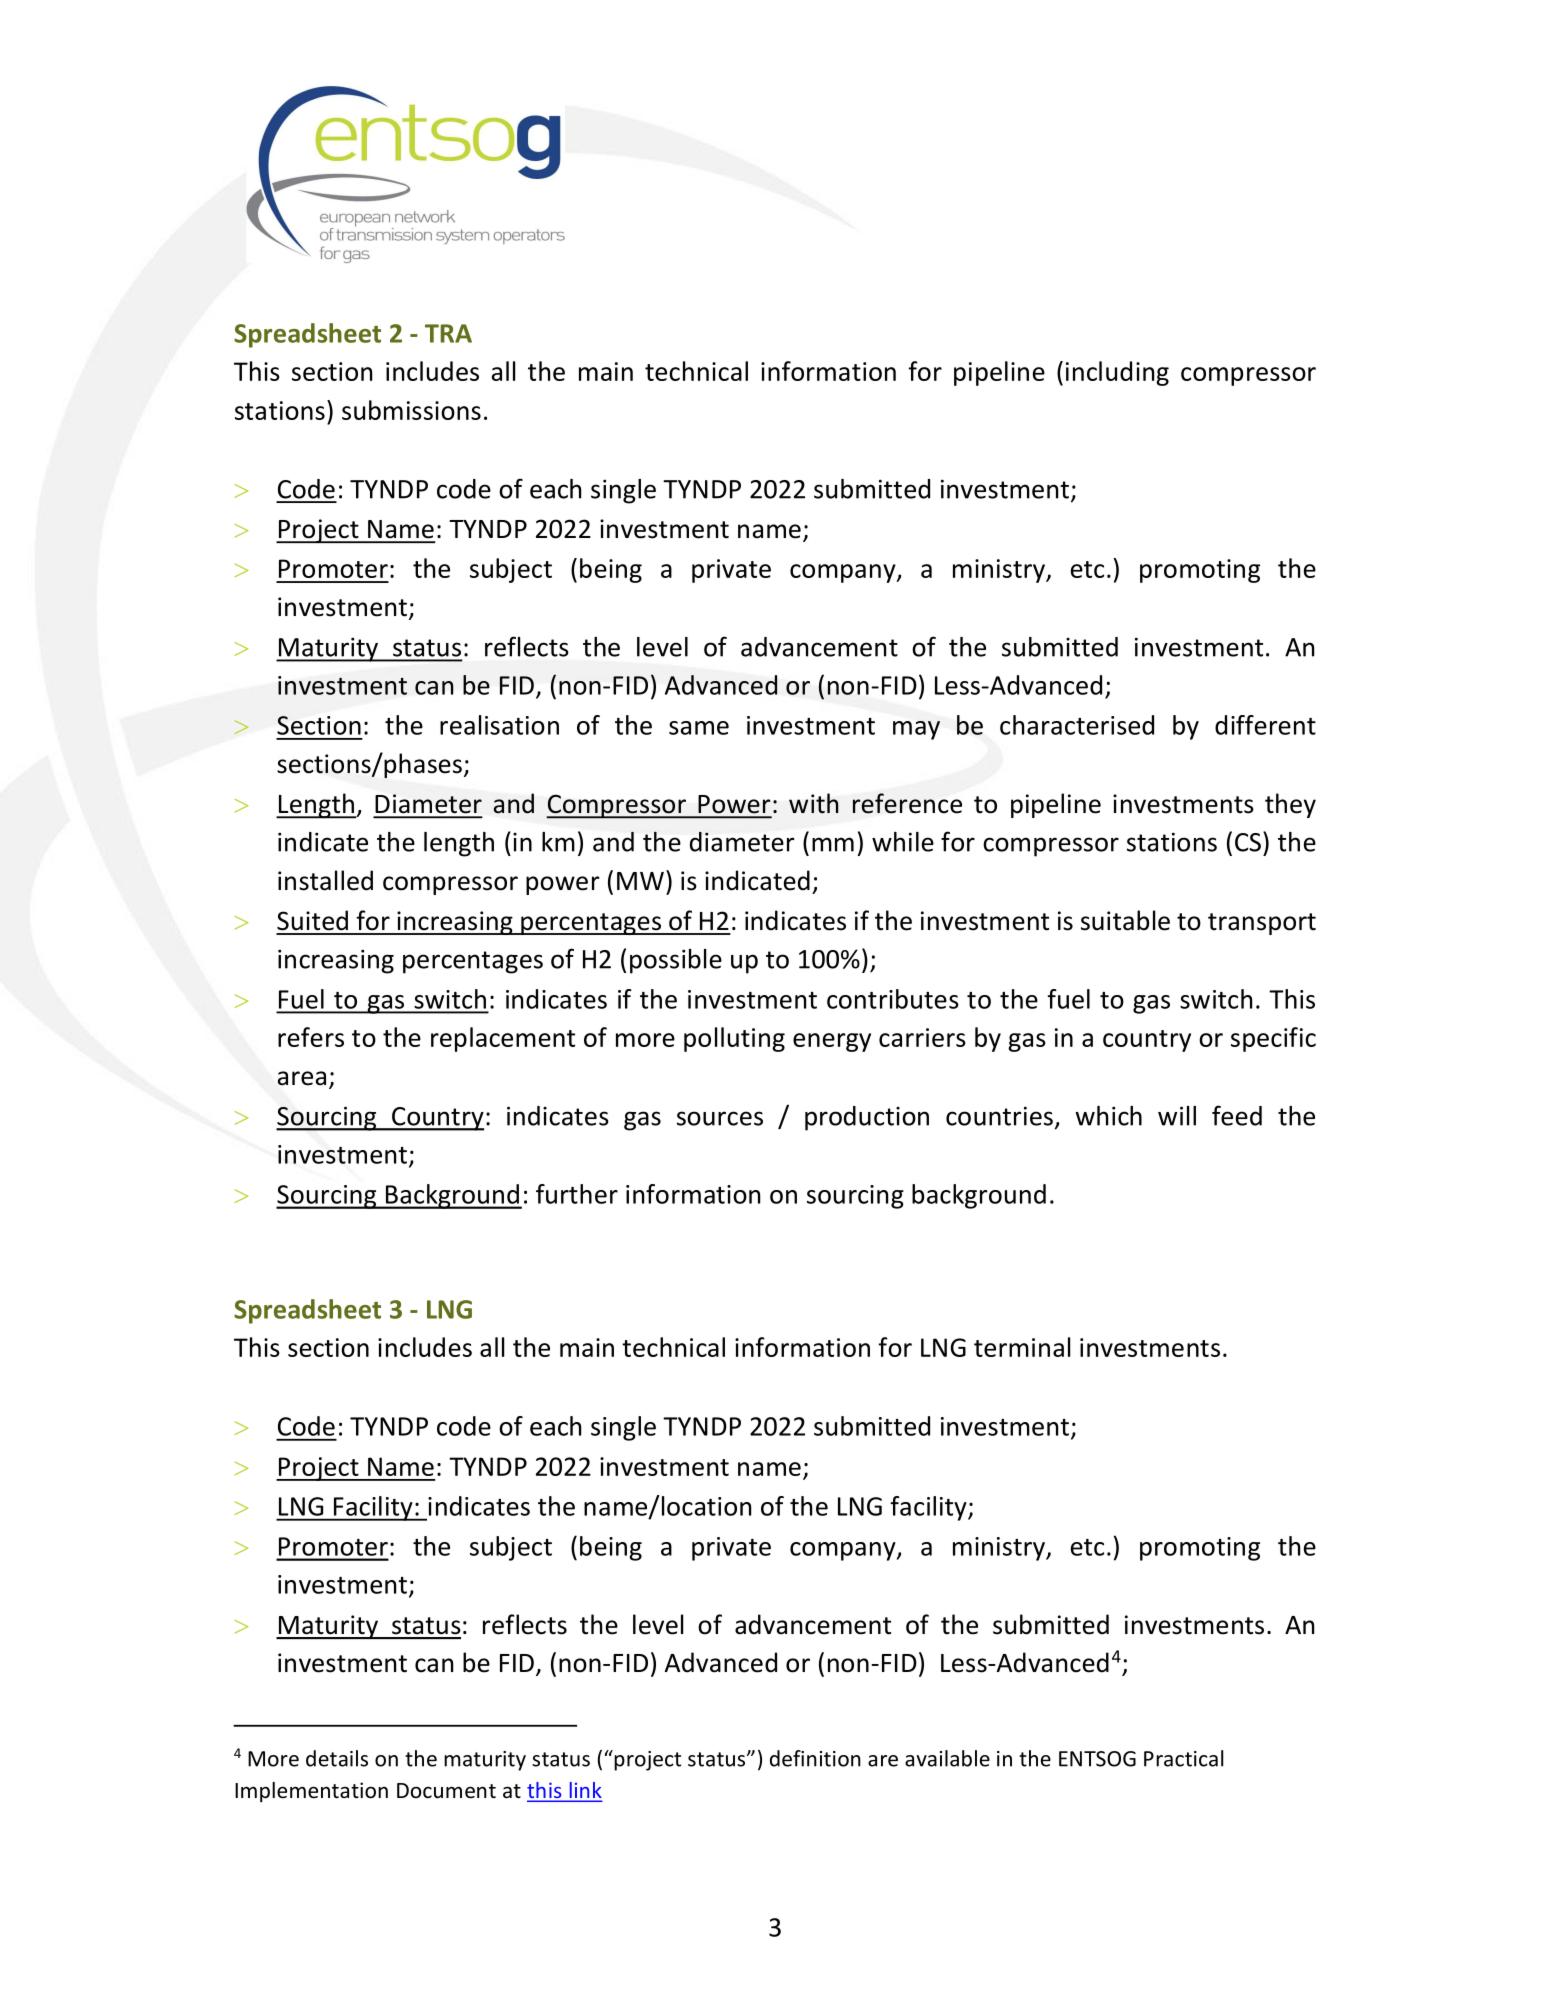 The width and height of the screenshot is (1550, 2006). I want to click on installed, so click(325, 880).
